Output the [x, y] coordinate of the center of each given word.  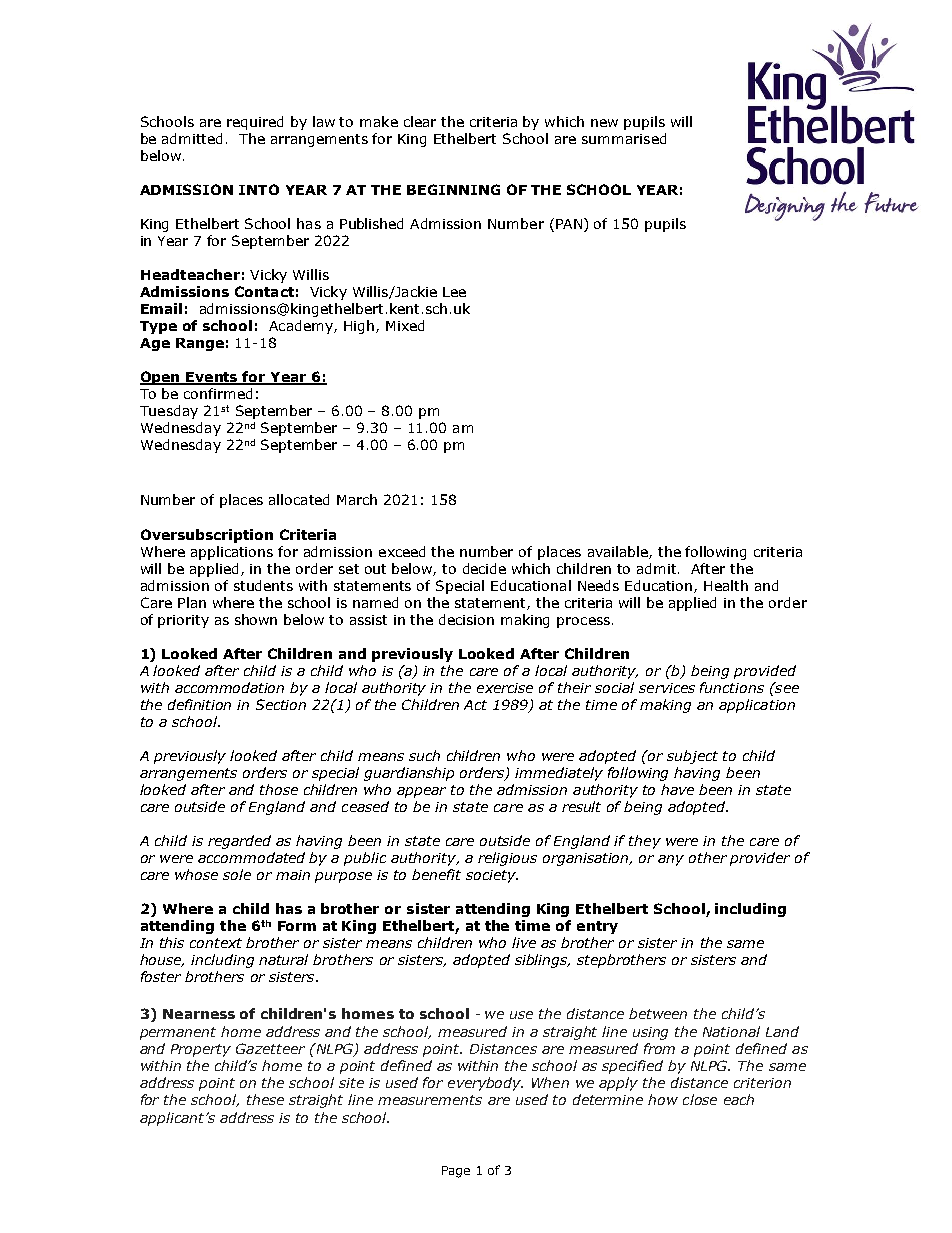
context [216, 943]
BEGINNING [453, 189]
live [524, 942]
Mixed [405, 325]
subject [692, 757]
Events [212, 378]
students [263, 585]
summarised [624, 138]
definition [199, 704]
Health [726, 585]
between [658, 1013]
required [255, 123]
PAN [569, 224]
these [265, 1099]
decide [484, 568]
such [424, 755]
